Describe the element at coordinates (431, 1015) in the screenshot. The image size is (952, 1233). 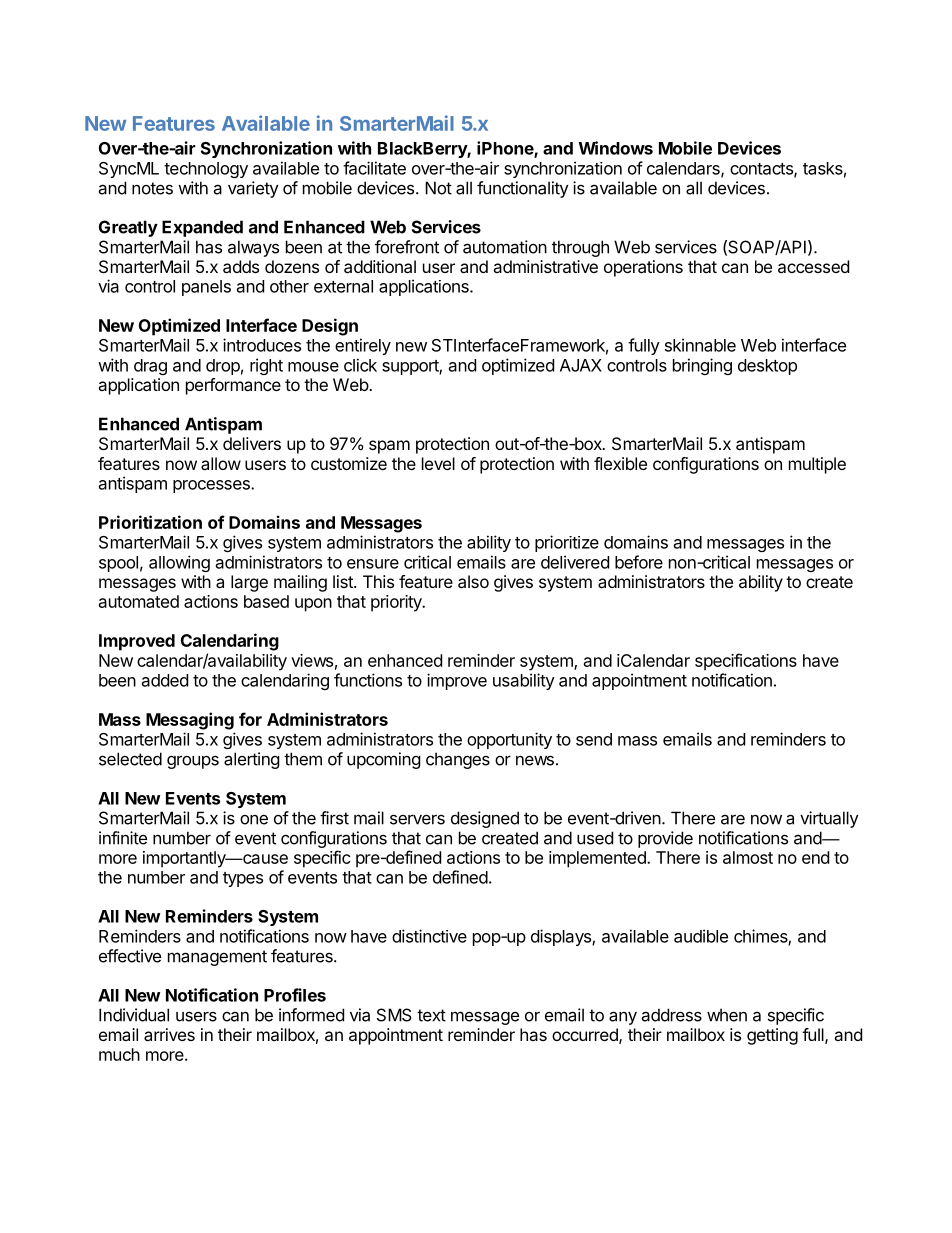
I see `text` at that location.
